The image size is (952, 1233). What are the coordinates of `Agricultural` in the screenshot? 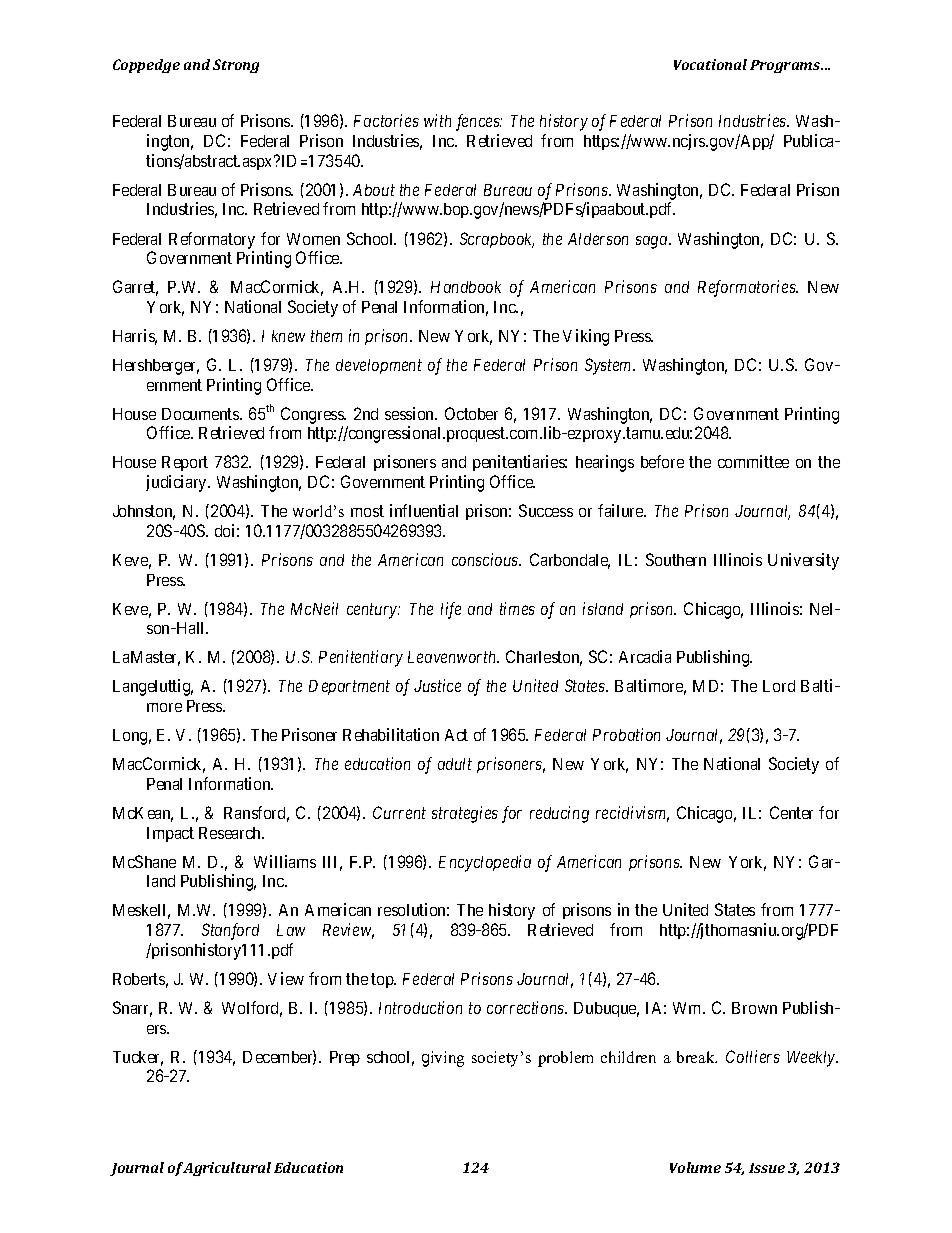 It's located at (227, 1169).
